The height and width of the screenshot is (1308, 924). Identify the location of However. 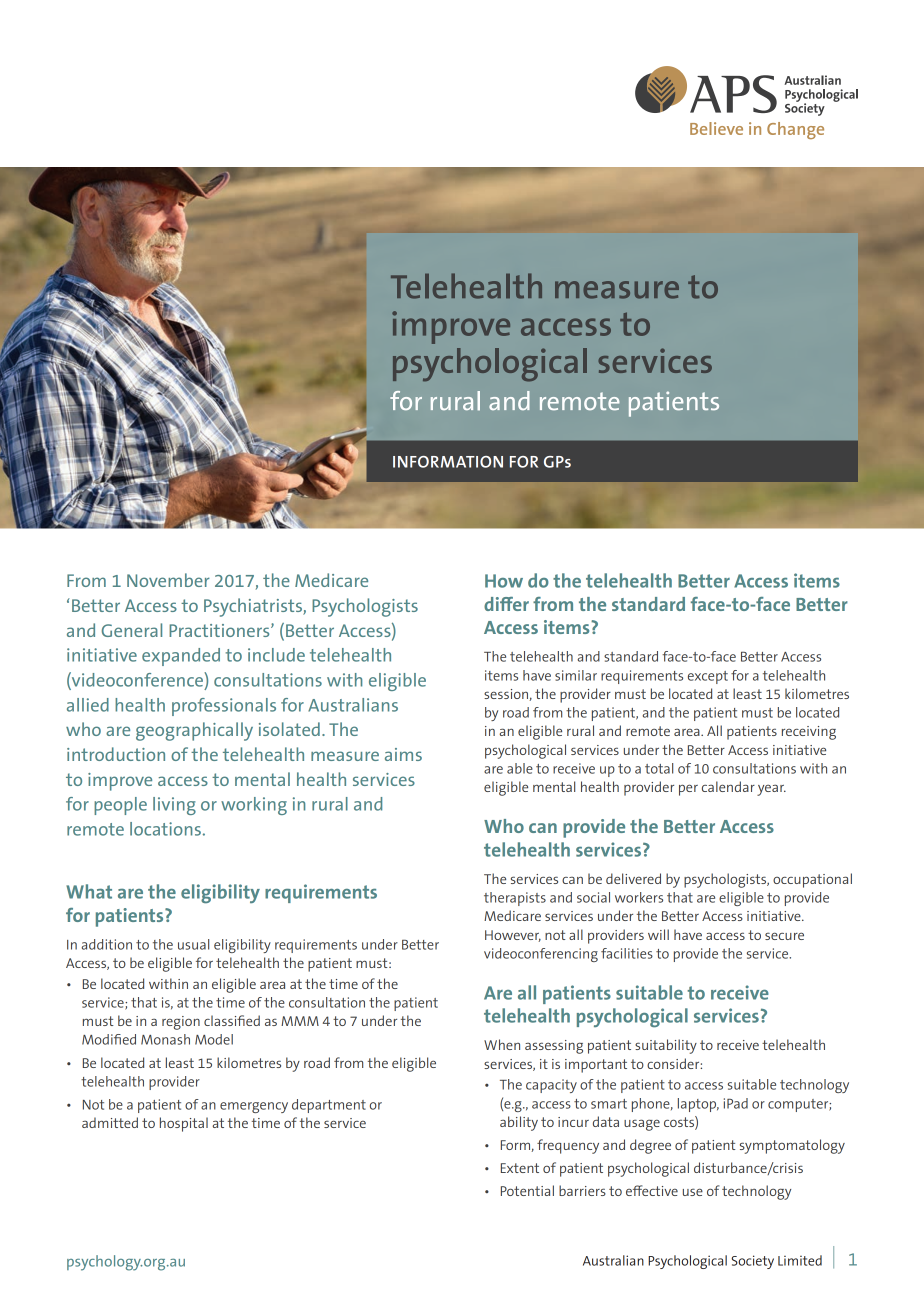
(513, 936).
